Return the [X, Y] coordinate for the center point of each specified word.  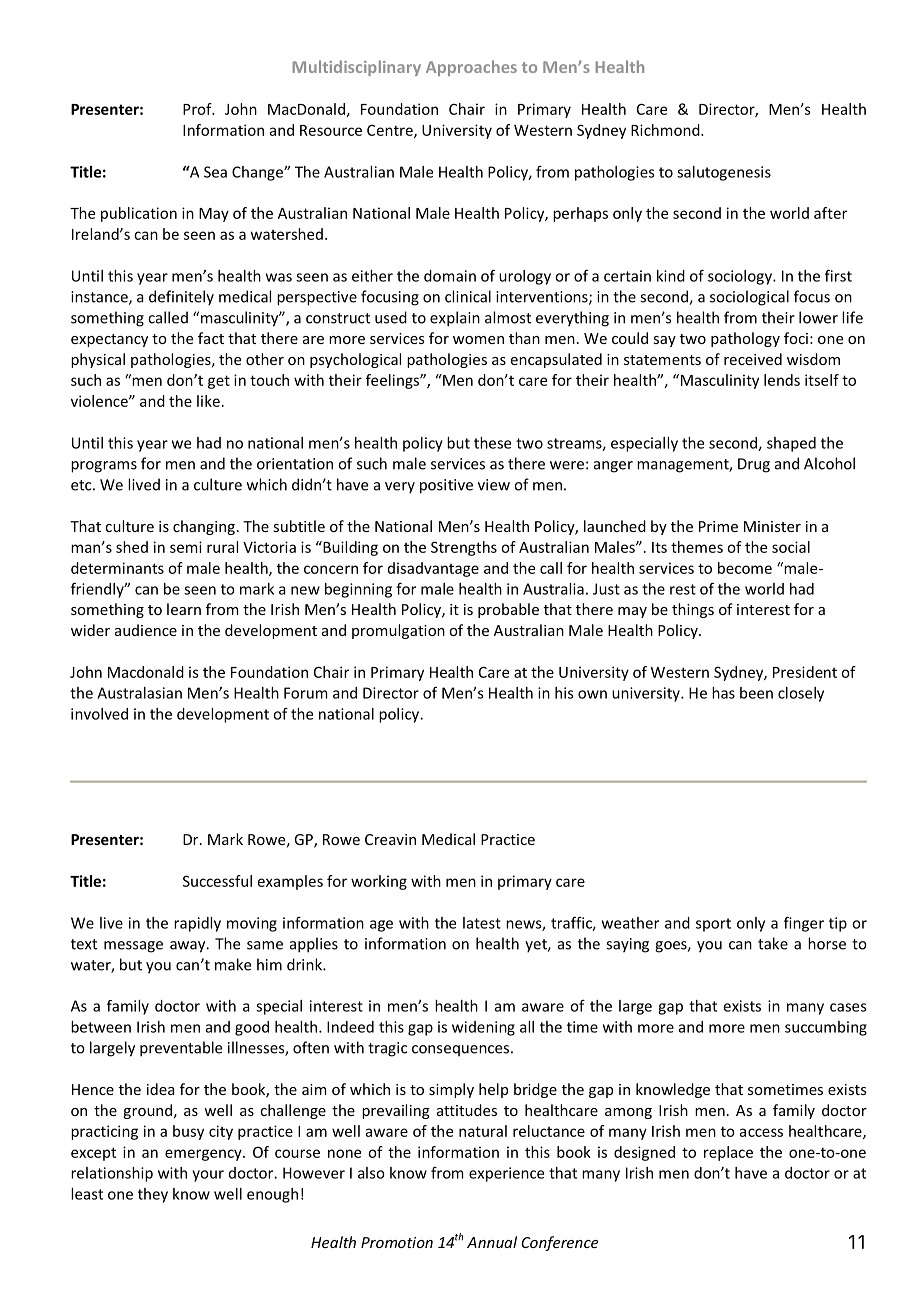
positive [446, 486]
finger [804, 924]
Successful [217, 881]
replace [728, 1153]
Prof [198, 109]
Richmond [666, 130]
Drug [754, 465]
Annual [492, 1242]
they [153, 1195]
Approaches [471, 68]
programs [104, 467]
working [379, 882]
